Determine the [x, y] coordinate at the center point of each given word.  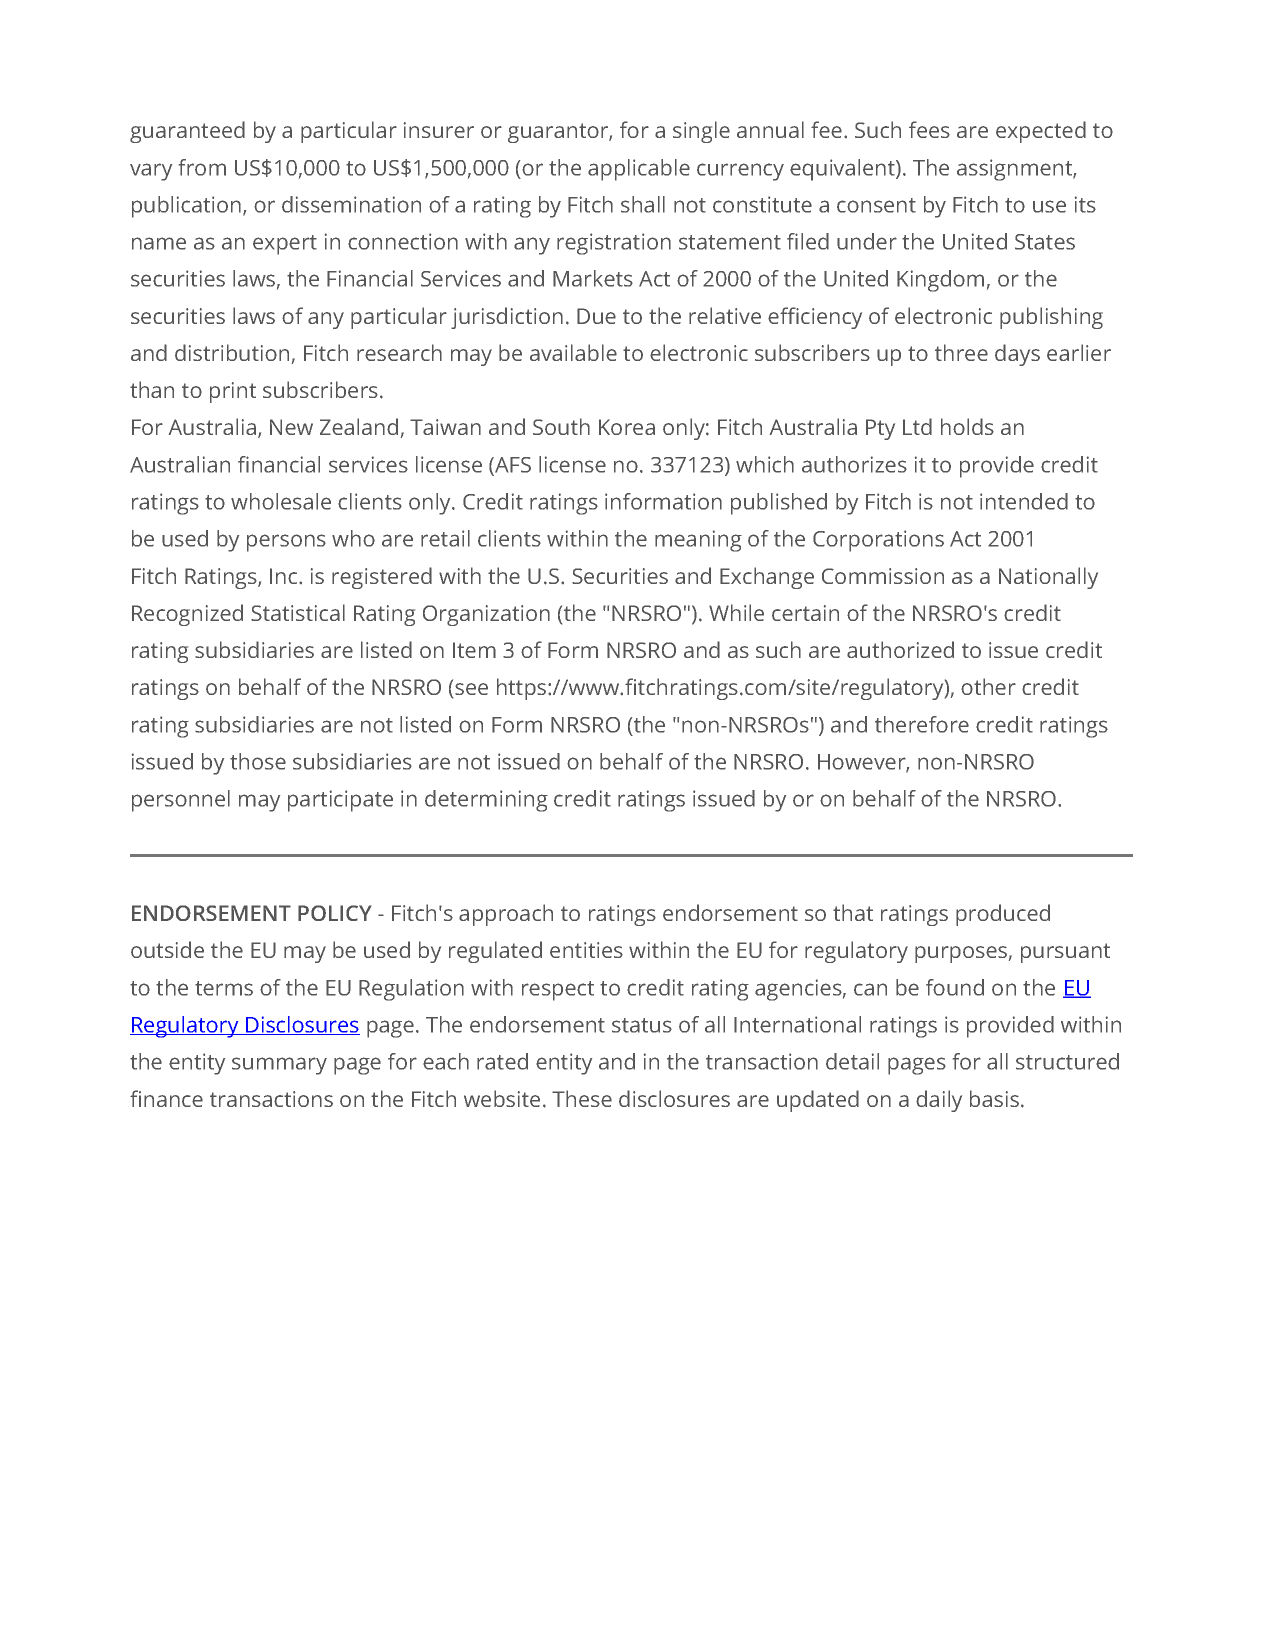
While [736, 612]
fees [929, 129]
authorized [900, 649]
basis [994, 1098]
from [202, 167]
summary [279, 1066]
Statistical [298, 612]
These [582, 1098]
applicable [639, 170]
